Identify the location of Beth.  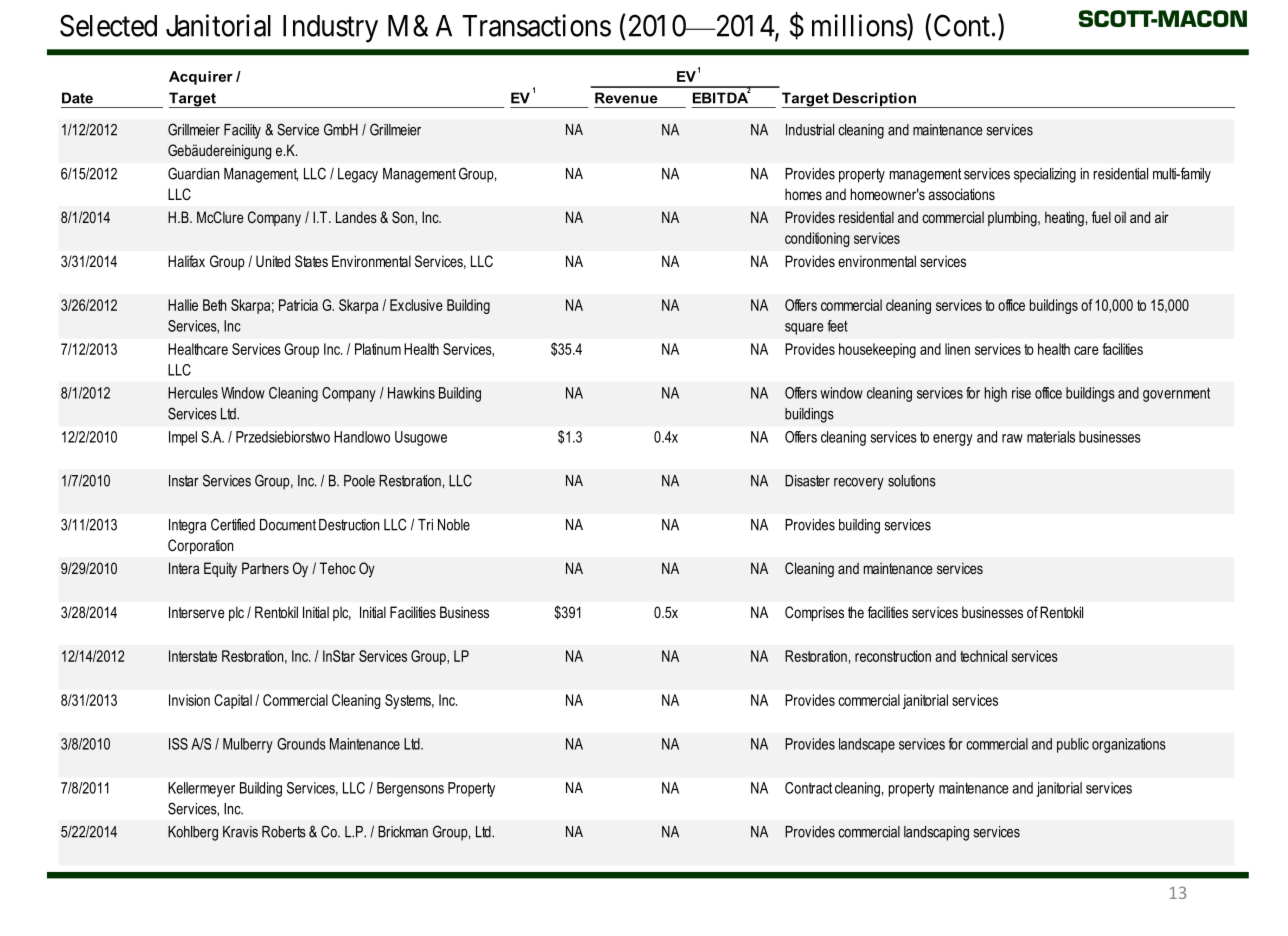
(214, 305).
